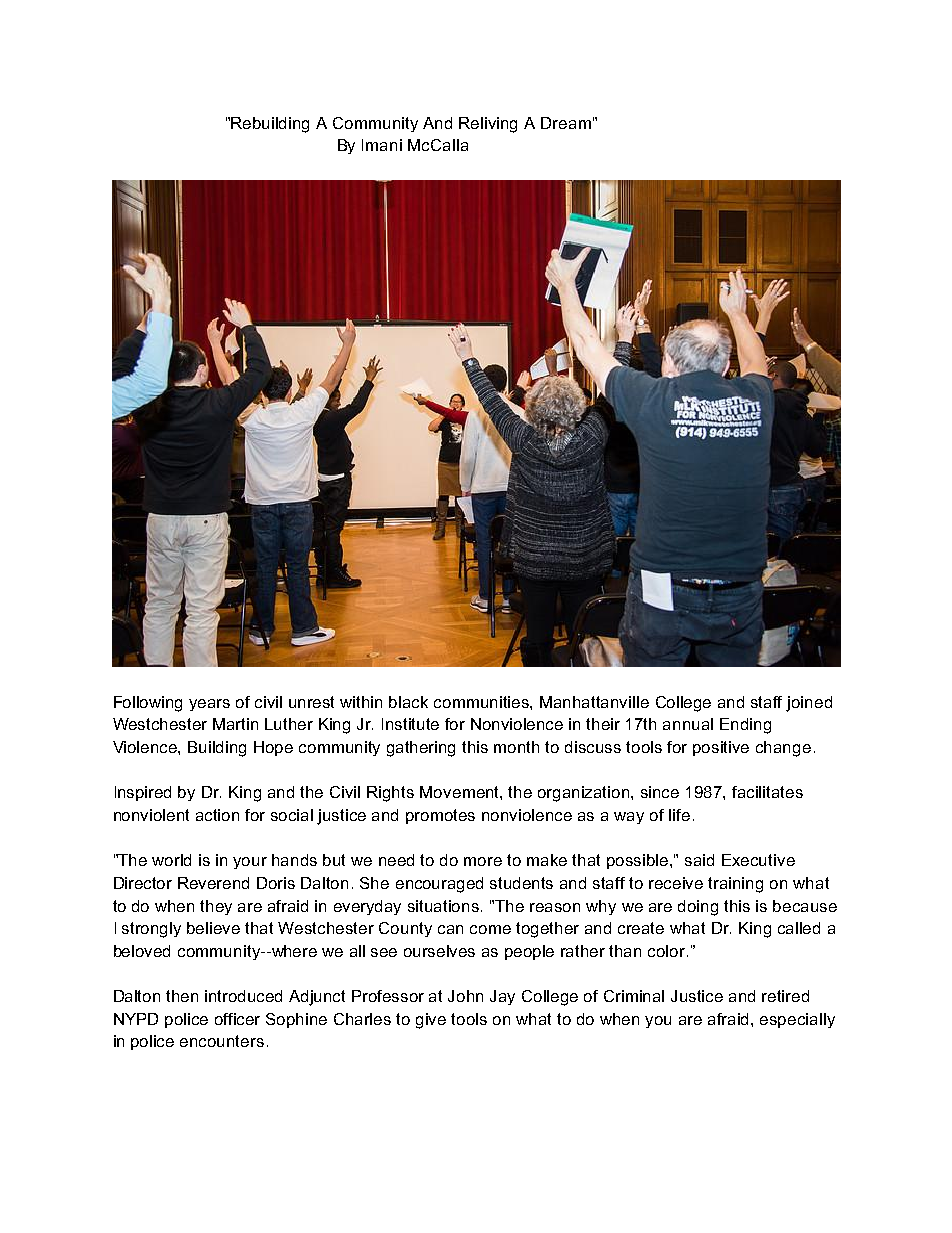  What do you see at coordinates (408, 702) in the image?
I see `black` at bounding box center [408, 702].
